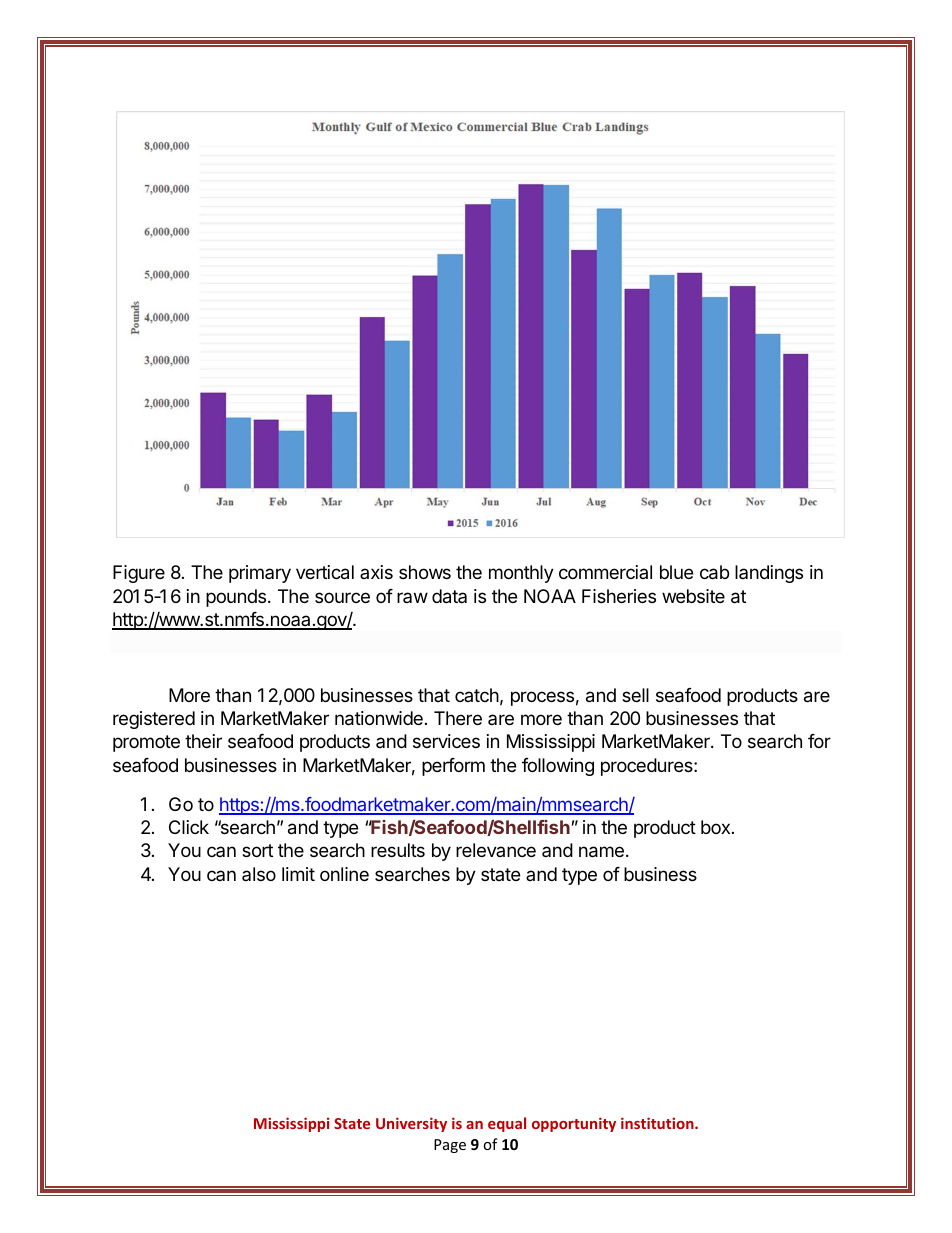 The image size is (952, 1233). I want to click on also, so click(259, 874).
